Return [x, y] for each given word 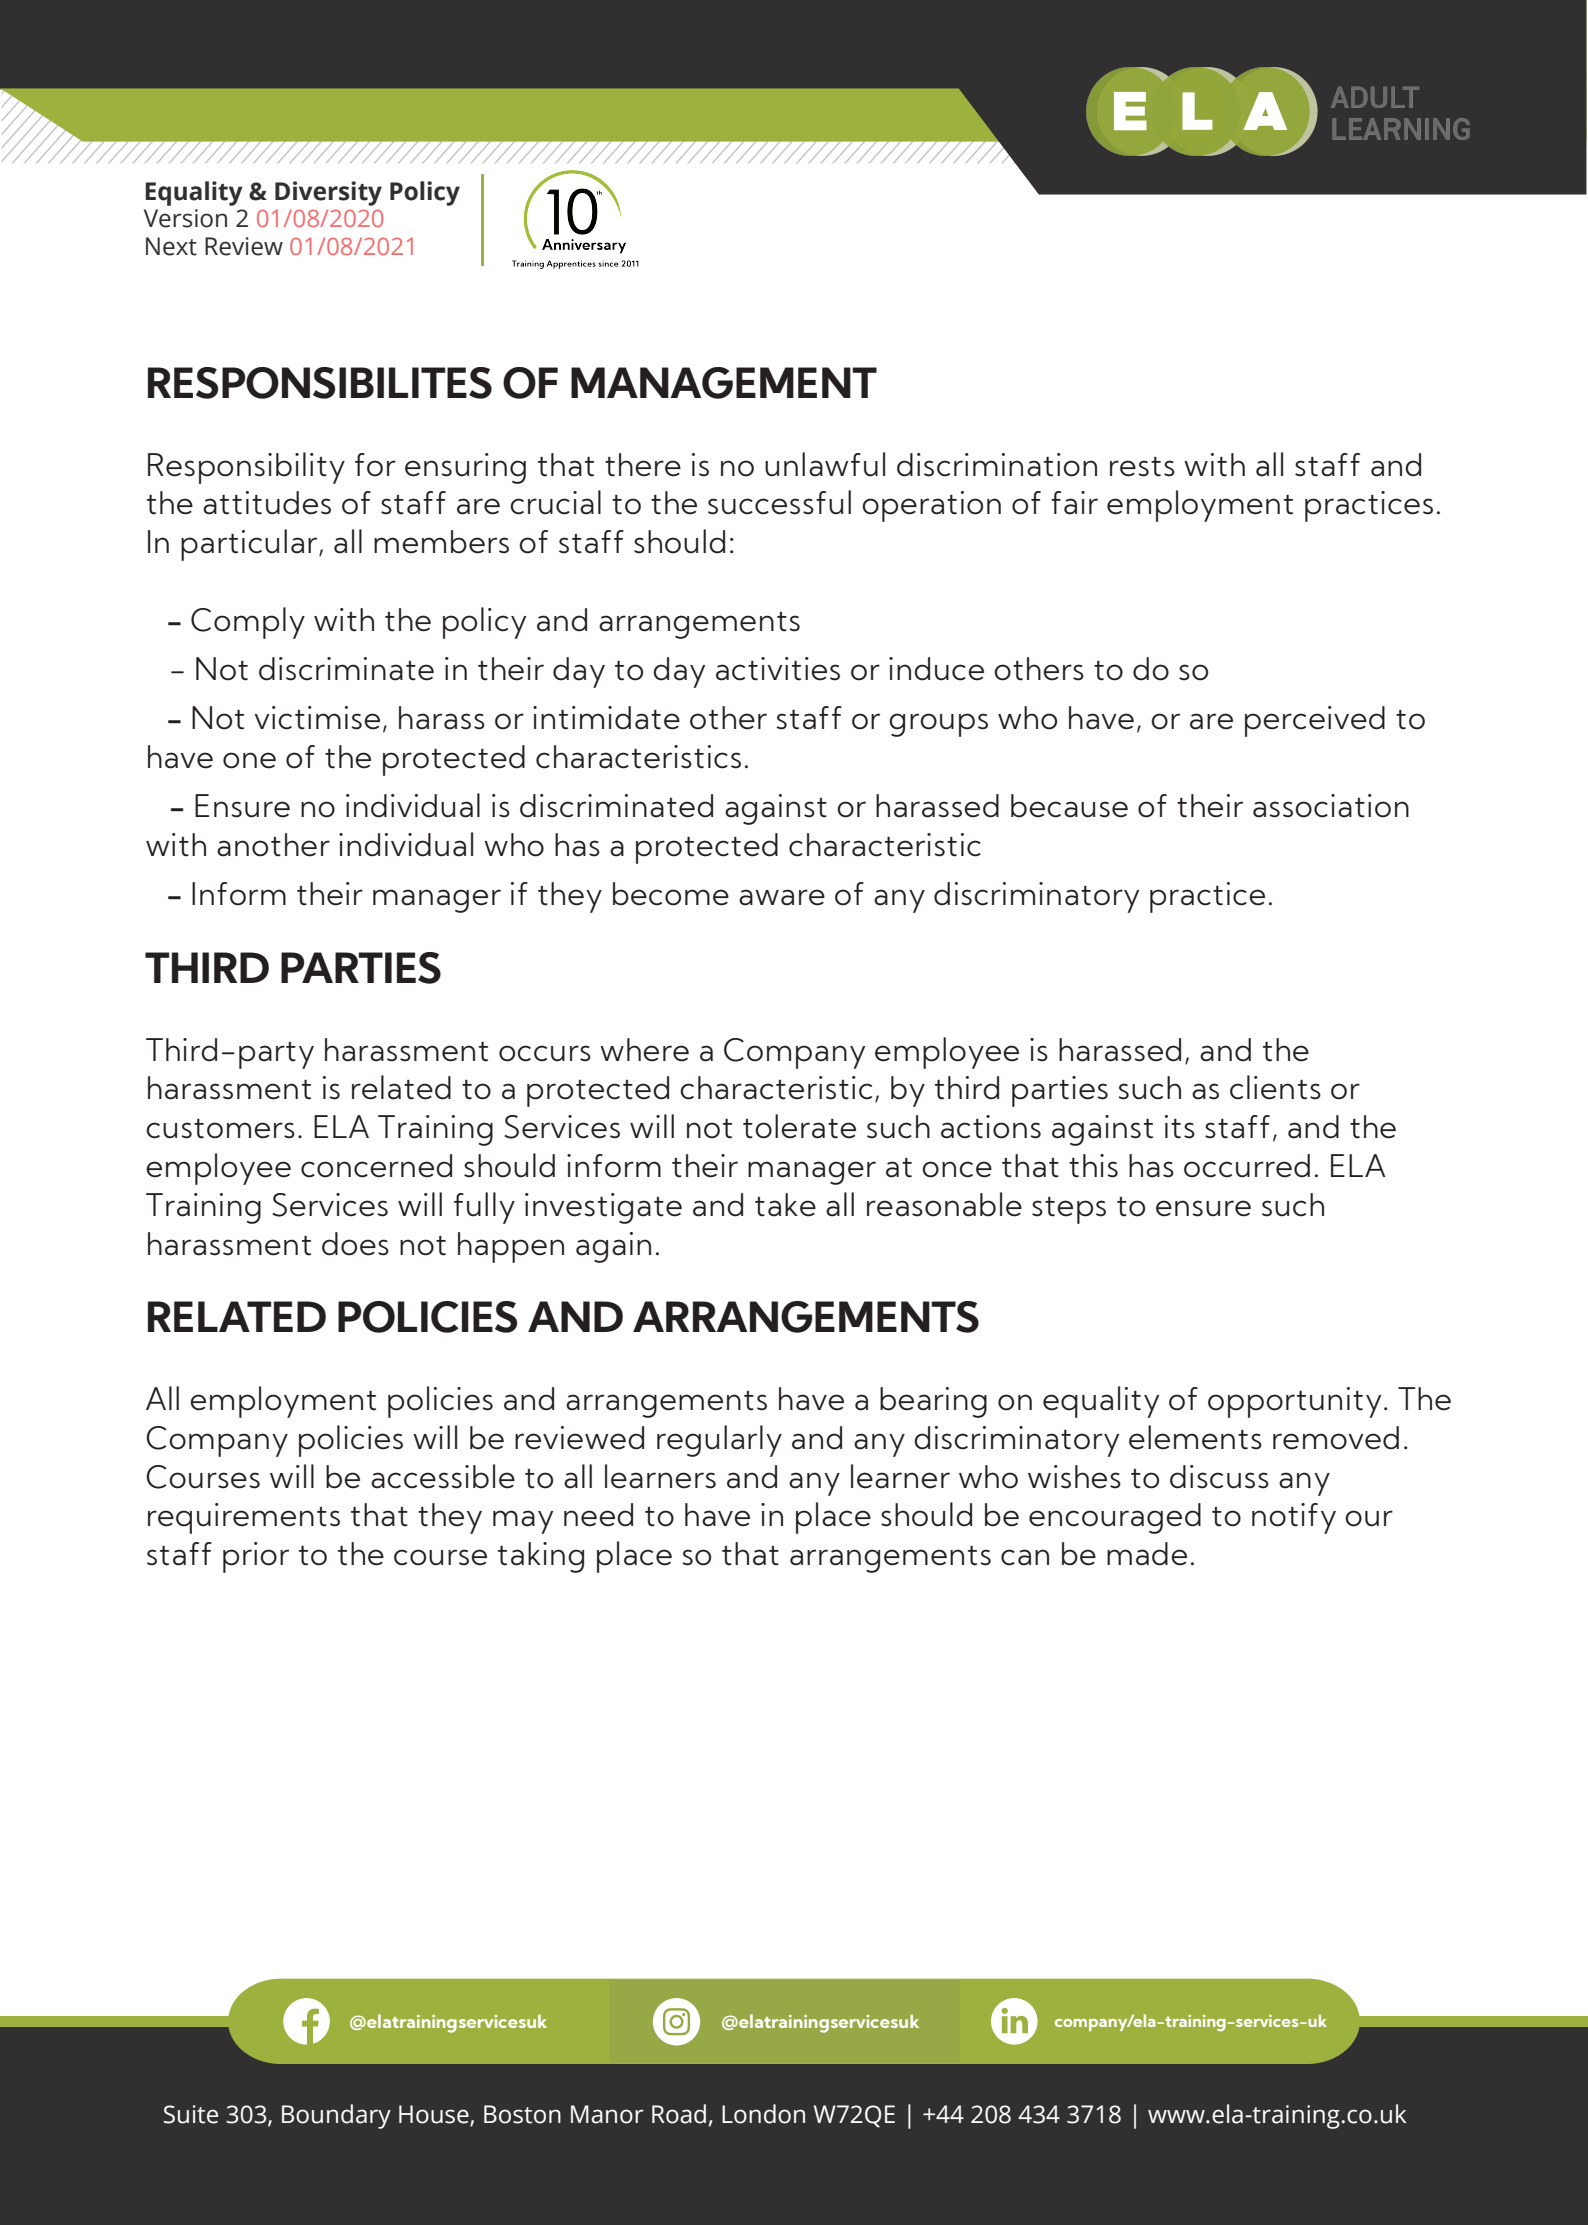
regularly [719, 1441]
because [1069, 806]
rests [1142, 467]
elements [1195, 1437]
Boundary [336, 2116]
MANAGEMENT [724, 383]
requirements [244, 1518]
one [249, 760]
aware [782, 897]
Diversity [328, 193]
